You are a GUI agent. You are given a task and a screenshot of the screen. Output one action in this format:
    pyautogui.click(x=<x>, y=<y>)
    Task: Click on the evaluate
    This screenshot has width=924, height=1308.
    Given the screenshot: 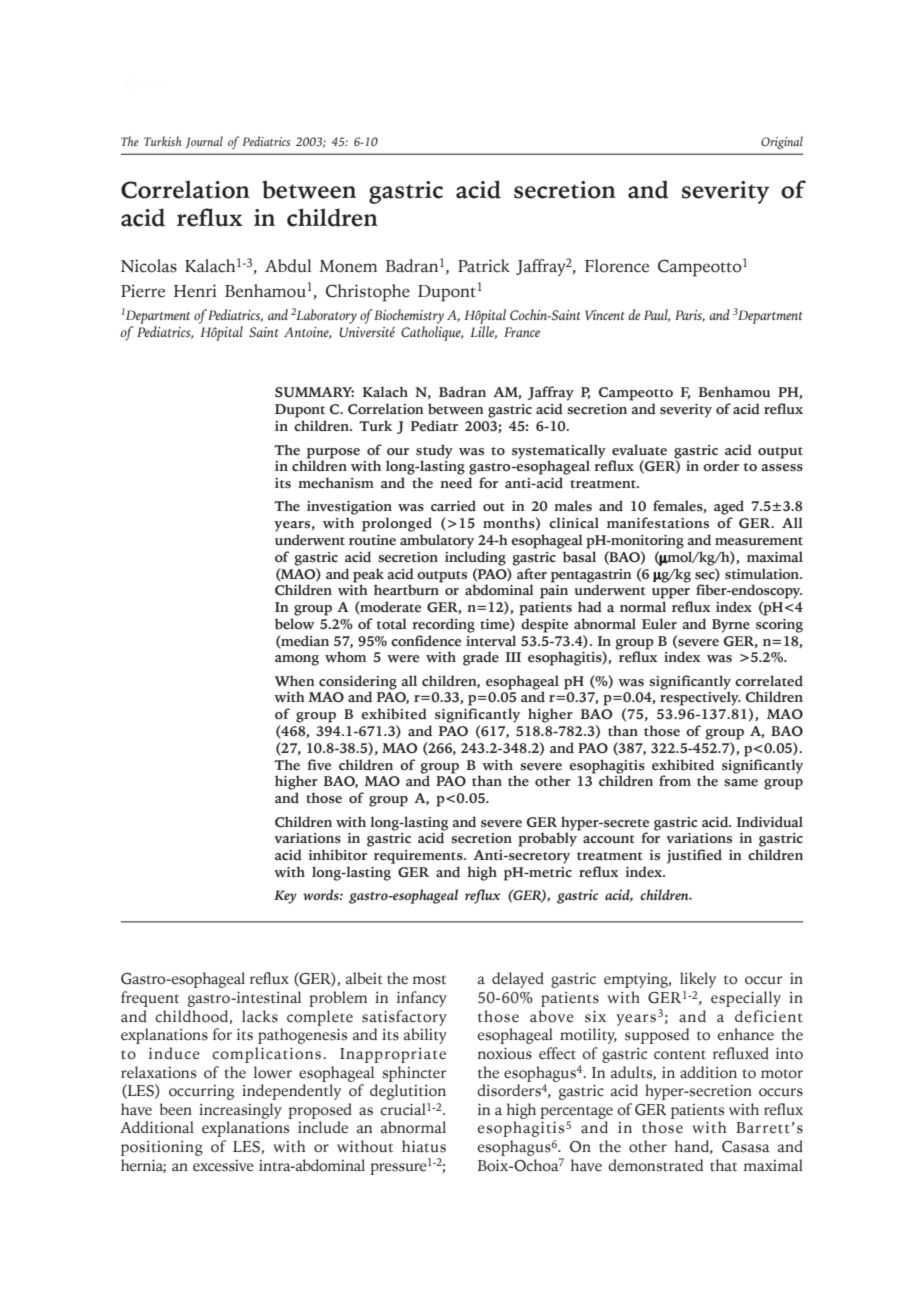 What is the action you would take?
    pyautogui.click(x=639, y=449)
